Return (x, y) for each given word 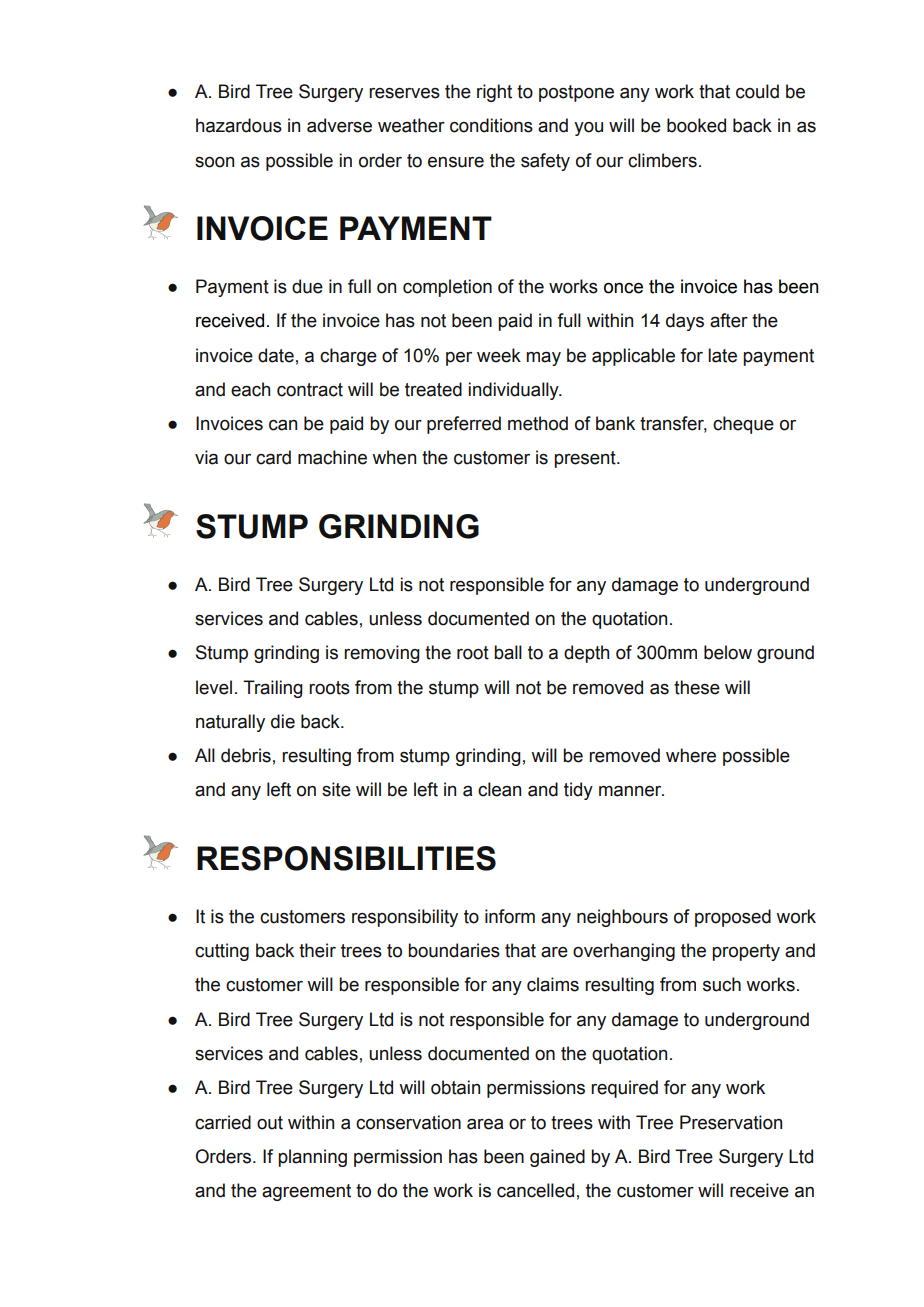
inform (510, 916)
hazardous (239, 125)
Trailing (273, 689)
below (728, 652)
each (250, 389)
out (270, 1123)
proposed (733, 918)
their (317, 950)
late (722, 355)
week (499, 355)
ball (508, 652)
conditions (491, 125)
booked (696, 125)
